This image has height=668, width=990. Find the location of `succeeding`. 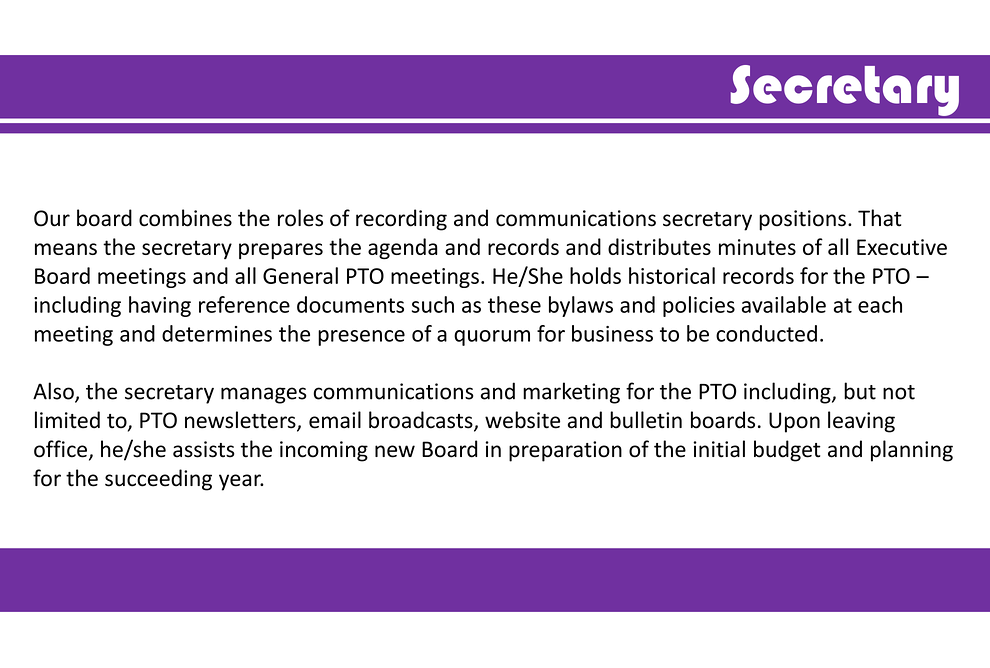

succeeding is located at coordinates (158, 480).
